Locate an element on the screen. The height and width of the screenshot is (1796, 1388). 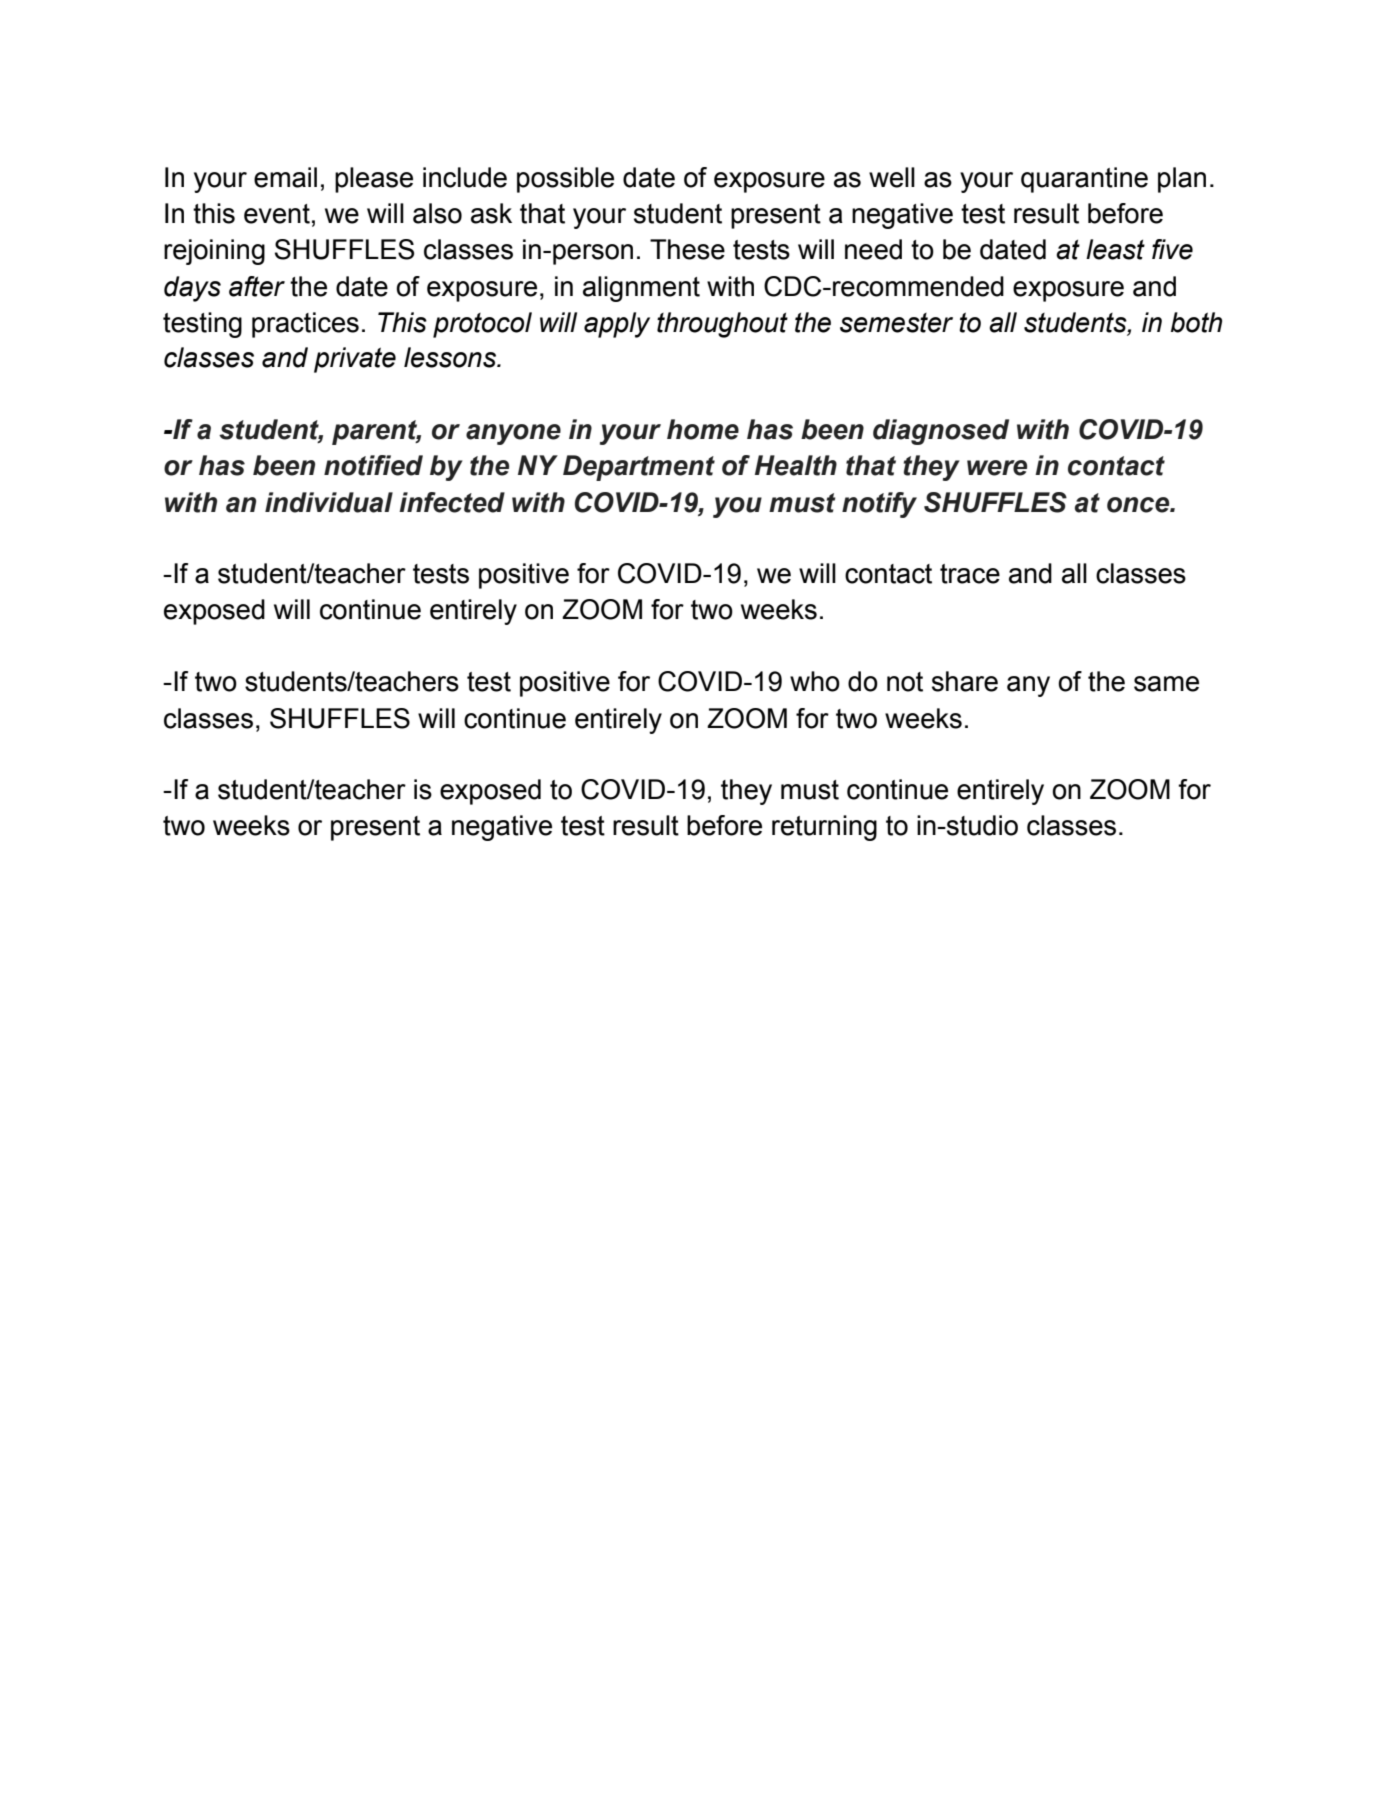
returning is located at coordinates (824, 828).
